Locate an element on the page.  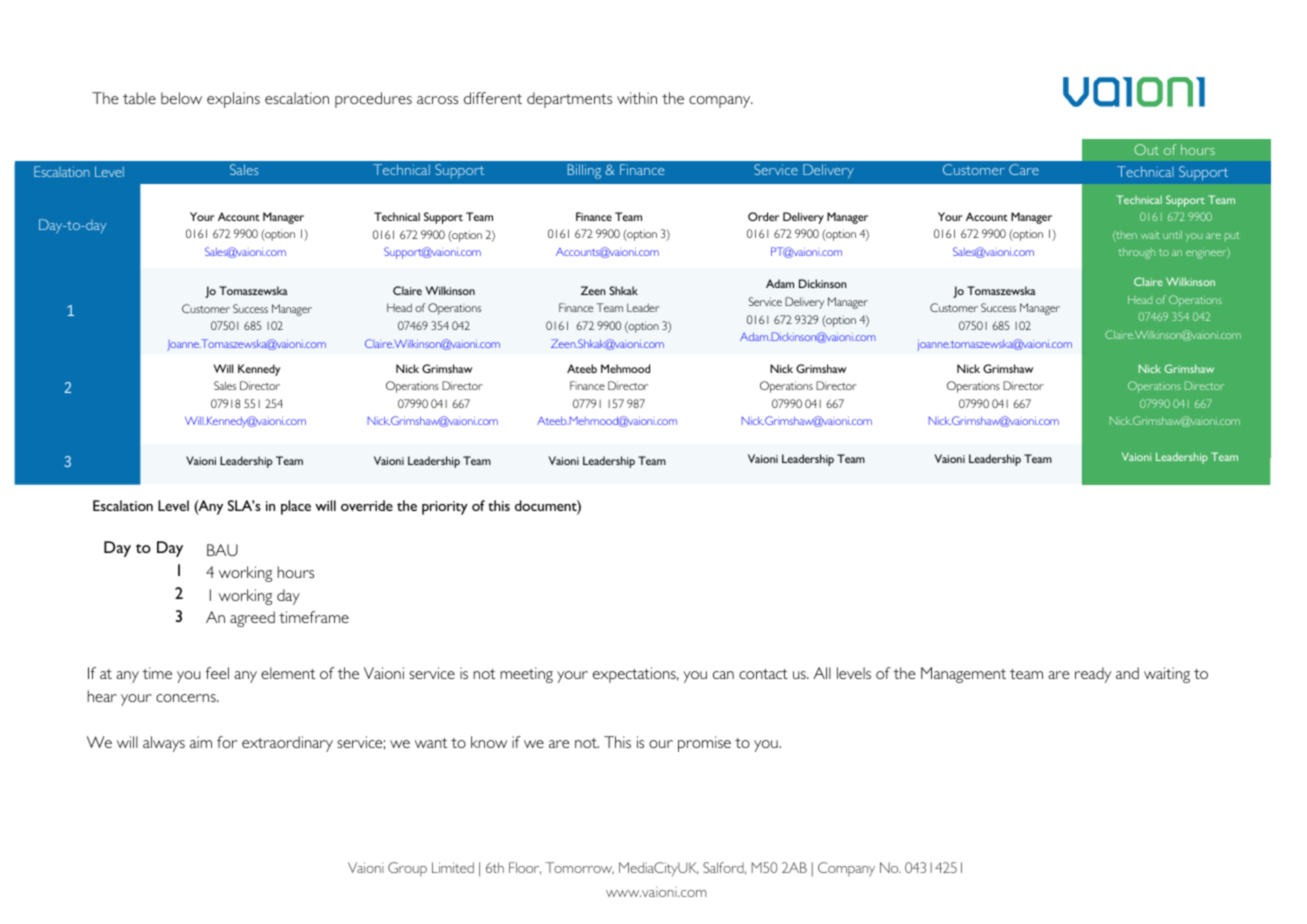
can is located at coordinates (723, 675).
